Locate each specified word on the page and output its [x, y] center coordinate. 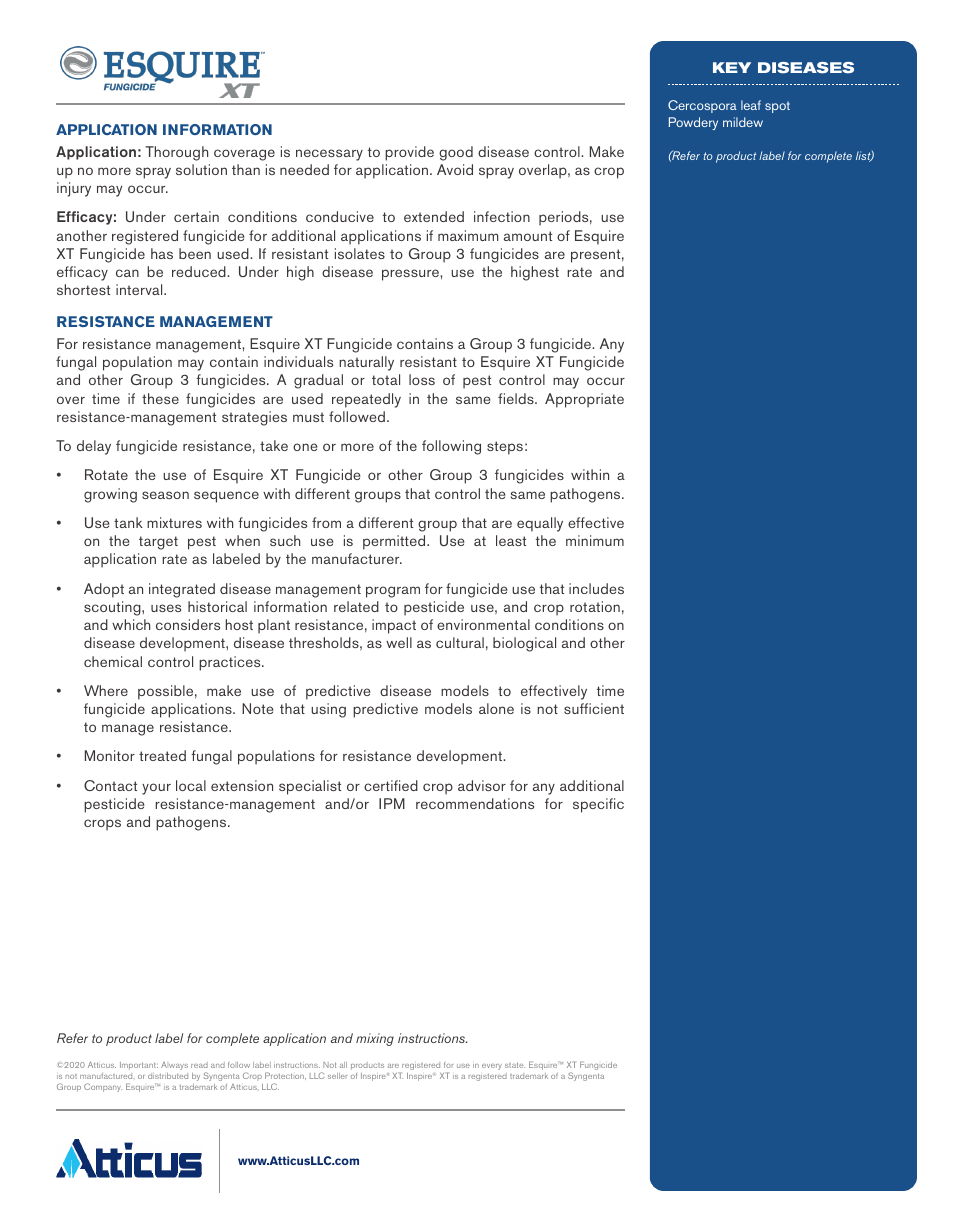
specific [598, 805]
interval [140, 289]
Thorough [176, 153]
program [393, 592]
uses [166, 608]
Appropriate [584, 400]
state [515, 1065]
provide [409, 153]
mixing [375, 1039]
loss [422, 379]
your [156, 789]
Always [174, 1066]
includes [596, 588]
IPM [392, 803]
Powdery [693, 123]
